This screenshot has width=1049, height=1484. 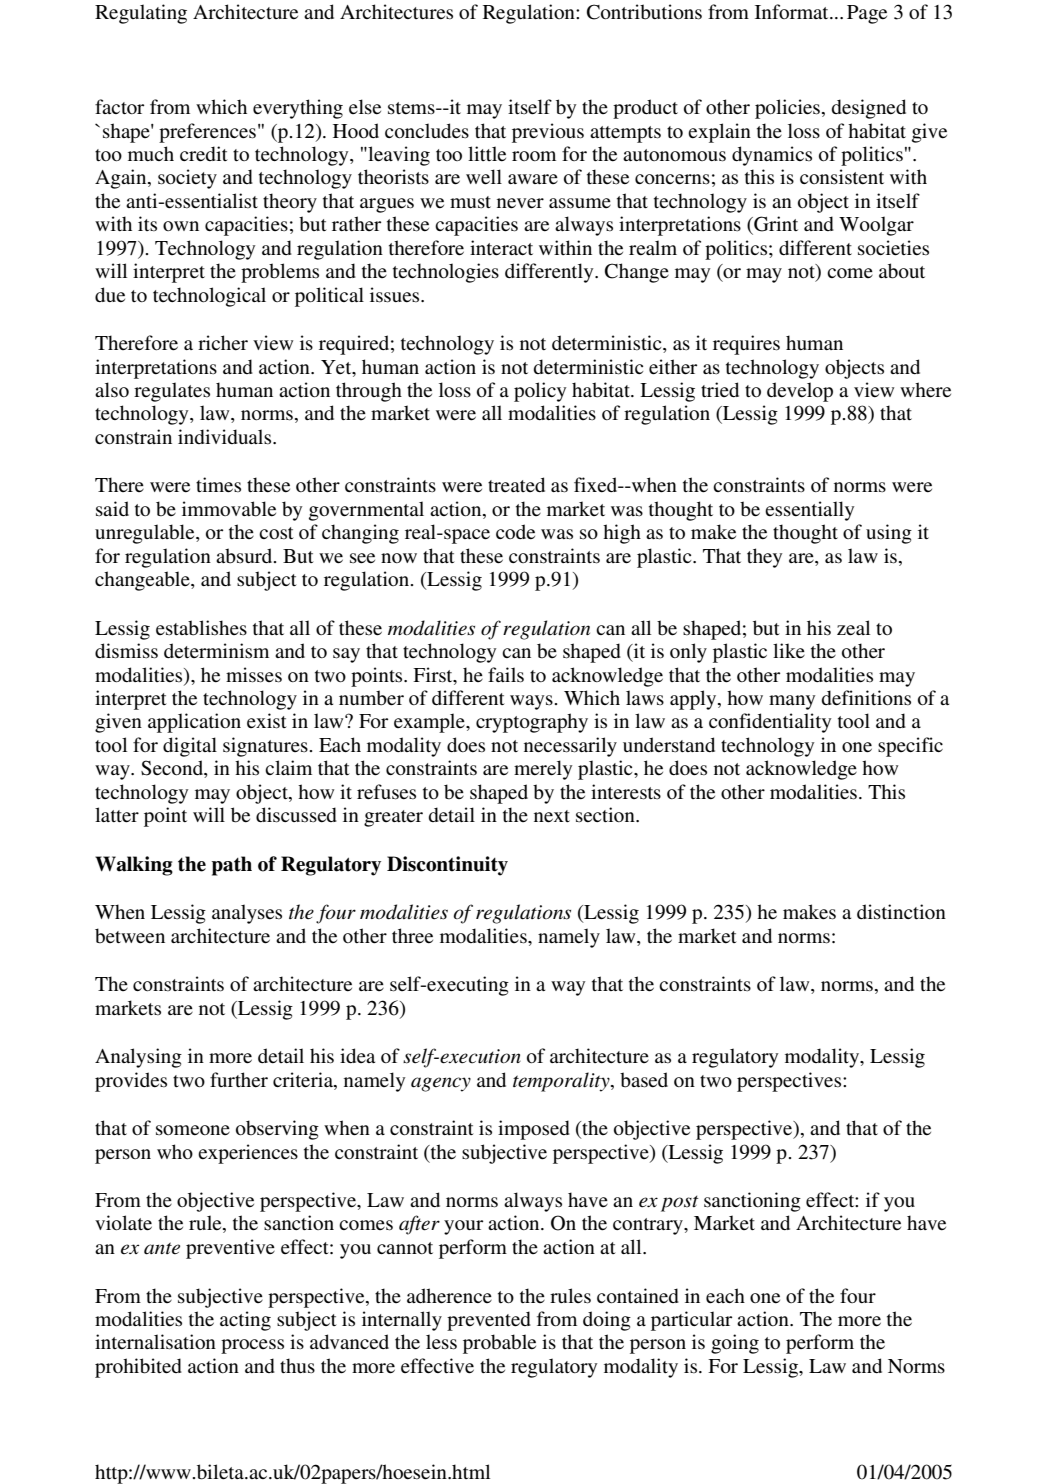 I want to click on policies, so click(x=787, y=109).
